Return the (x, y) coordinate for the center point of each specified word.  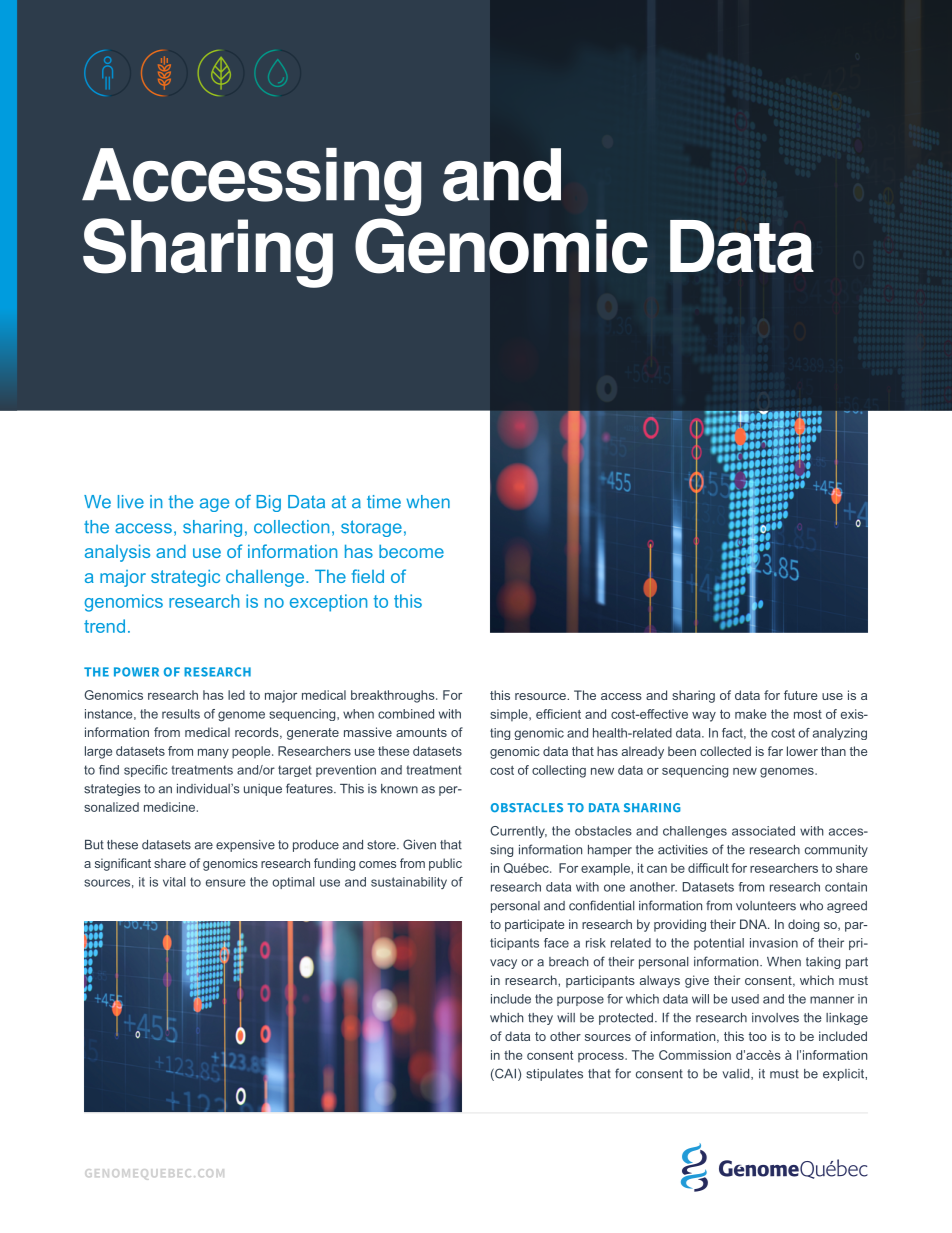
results (181, 714)
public (445, 864)
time (384, 502)
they (540, 1019)
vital (174, 882)
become (411, 551)
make (750, 714)
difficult (708, 868)
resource (541, 696)
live (131, 502)
